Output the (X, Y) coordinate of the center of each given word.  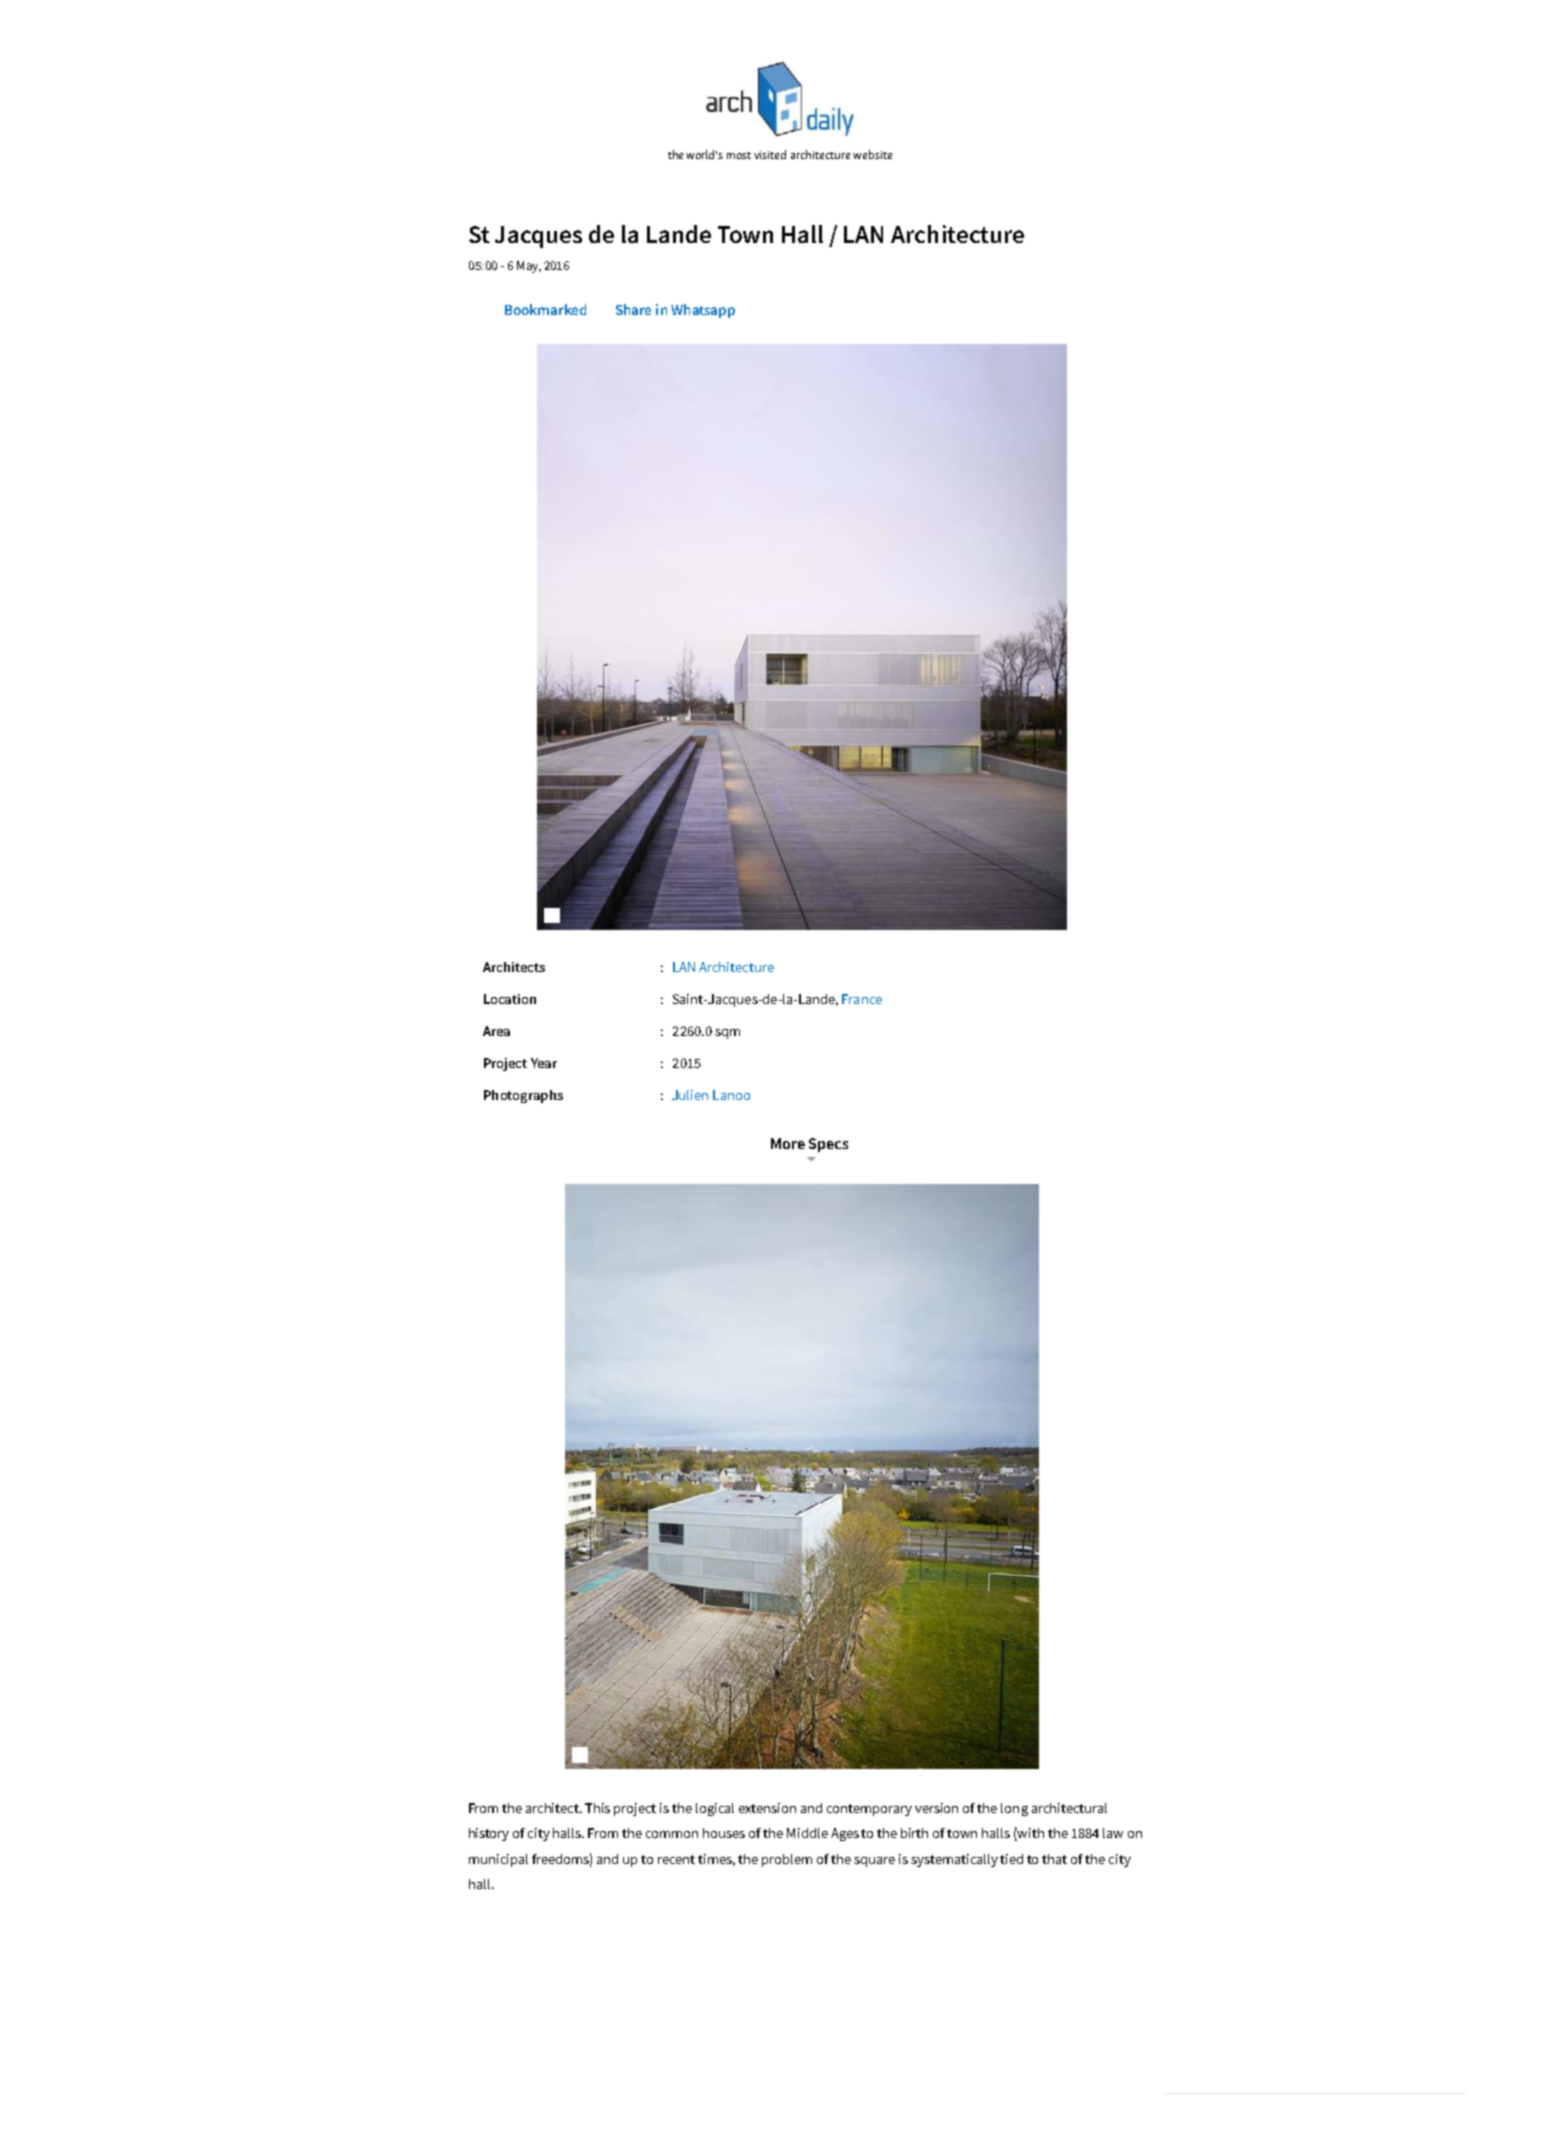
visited (770, 154)
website (872, 154)
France (862, 999)
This (597, 1808)
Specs (828, 1145)
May (529, 267)
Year (544, 1063)
